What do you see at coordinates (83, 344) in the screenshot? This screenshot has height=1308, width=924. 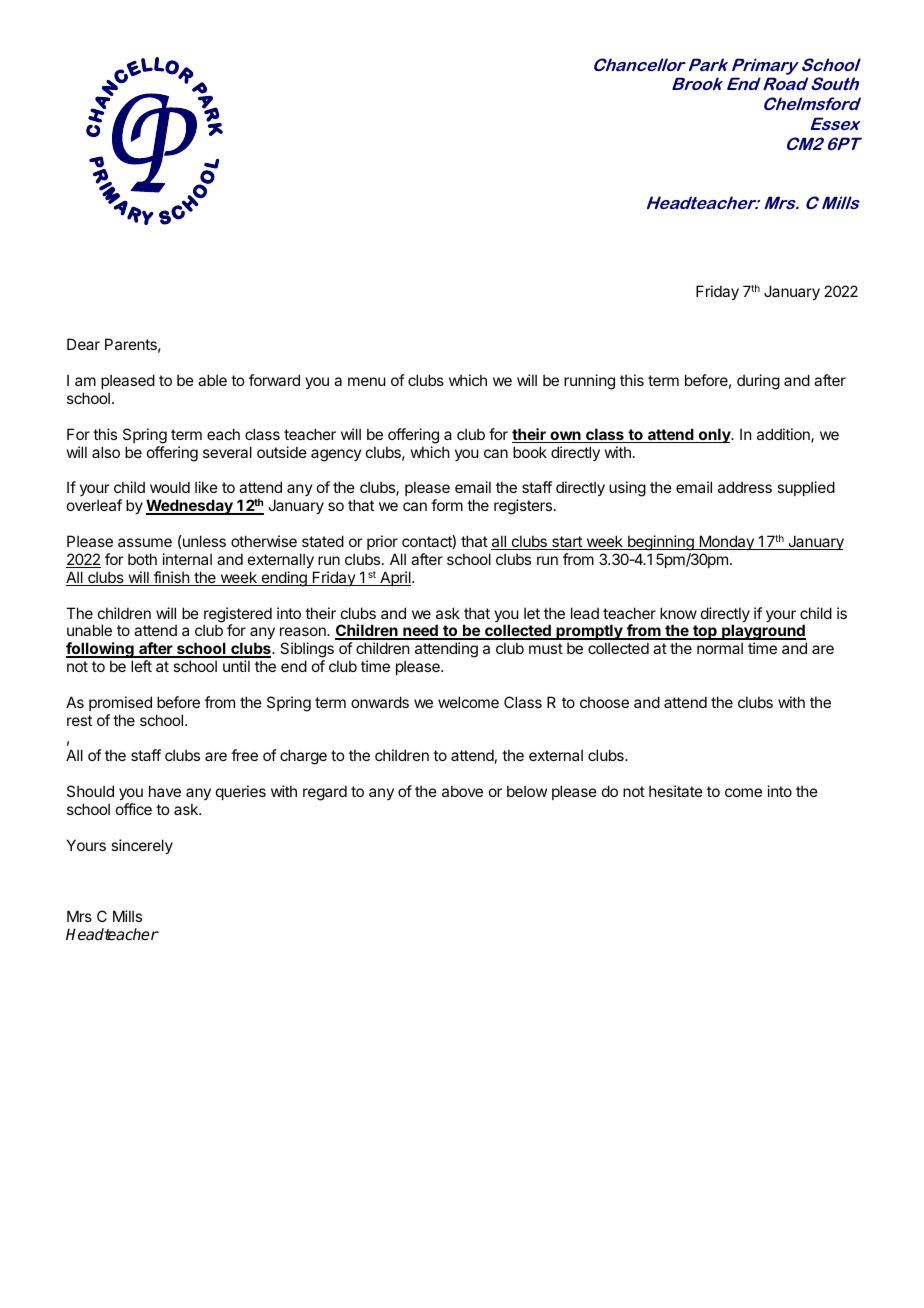 I see `Dear` at bounding box center [83, 344].
